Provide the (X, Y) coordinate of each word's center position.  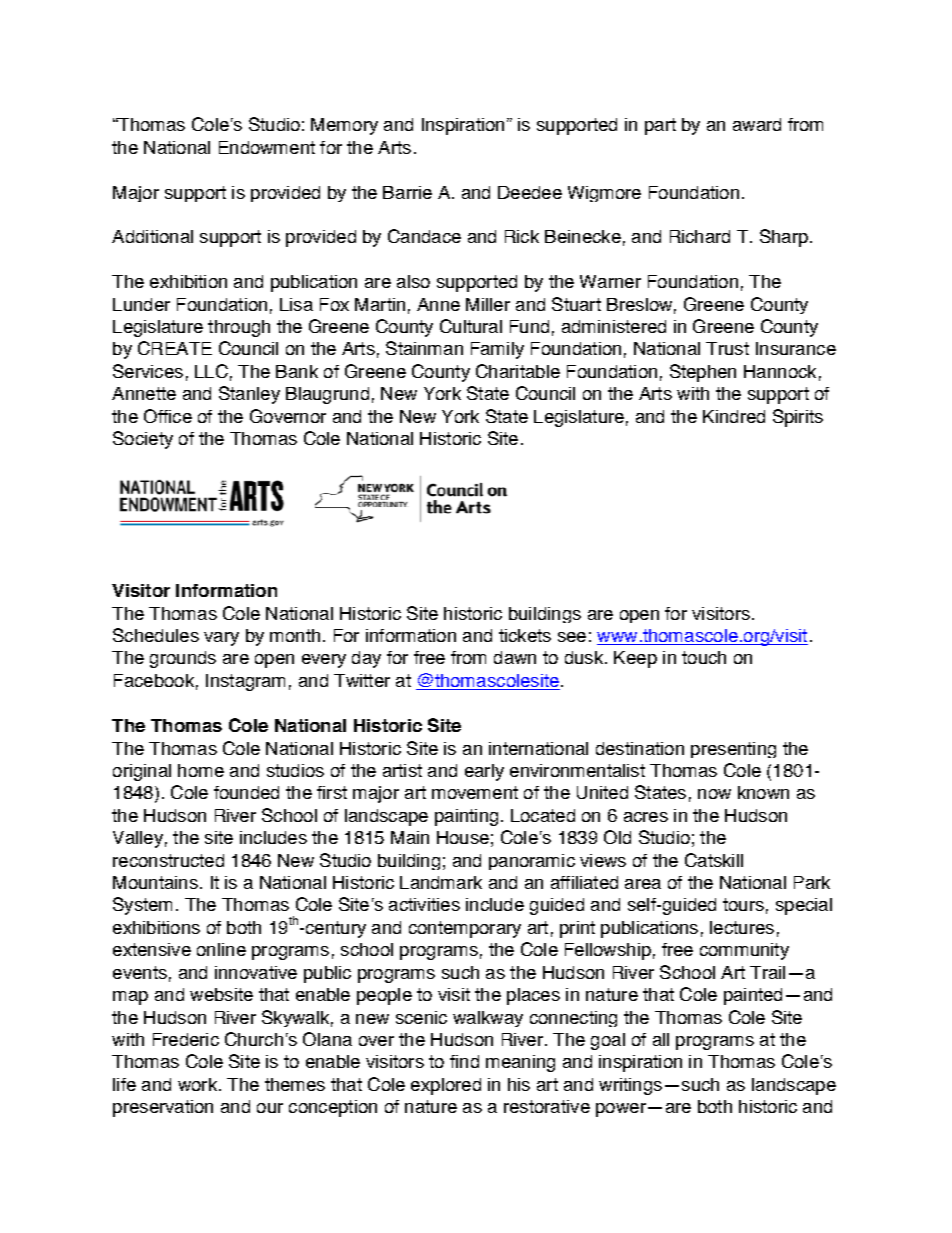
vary (221, 639)
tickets (525, 635)
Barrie (407, 192)
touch (704, 657)
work (197, 1084)
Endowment (267, 147)
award (757, 124)
